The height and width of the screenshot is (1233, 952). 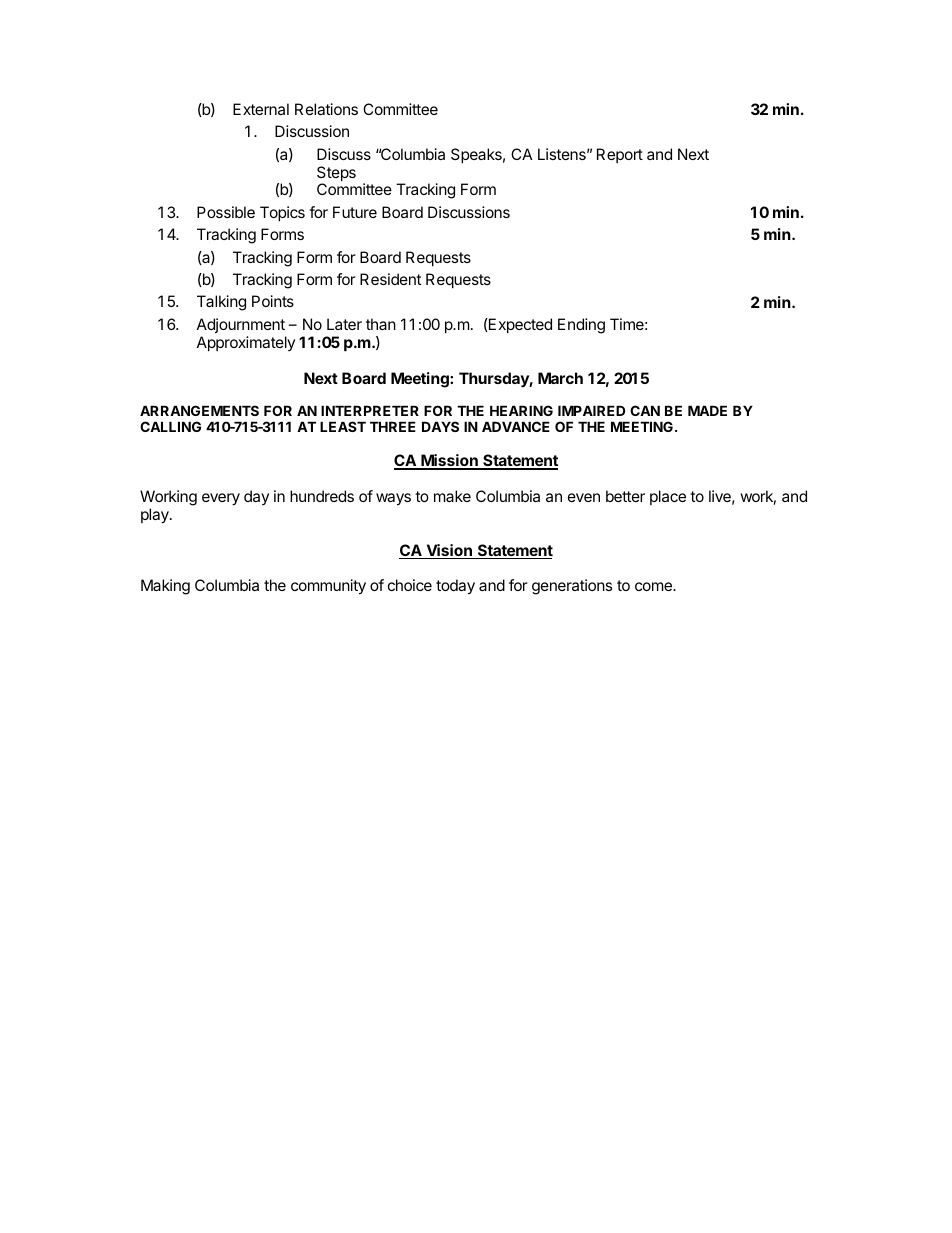 I want to click on Relations, so click(x=326, y=109).
